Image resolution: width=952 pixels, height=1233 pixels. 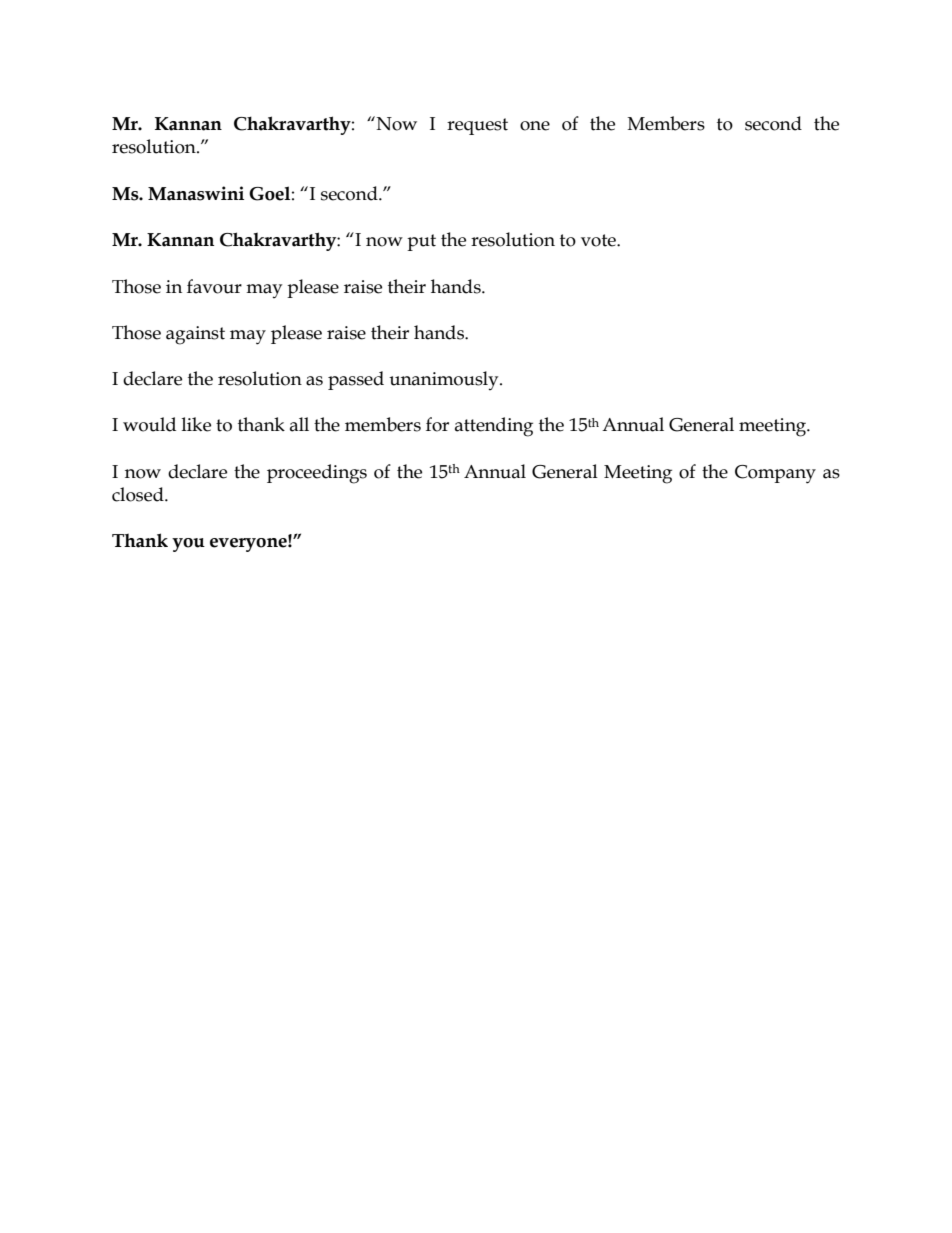 What do you see at coordinates (188, 545) in the screenshot?
I see `you` at bounding box center [188, 545].
